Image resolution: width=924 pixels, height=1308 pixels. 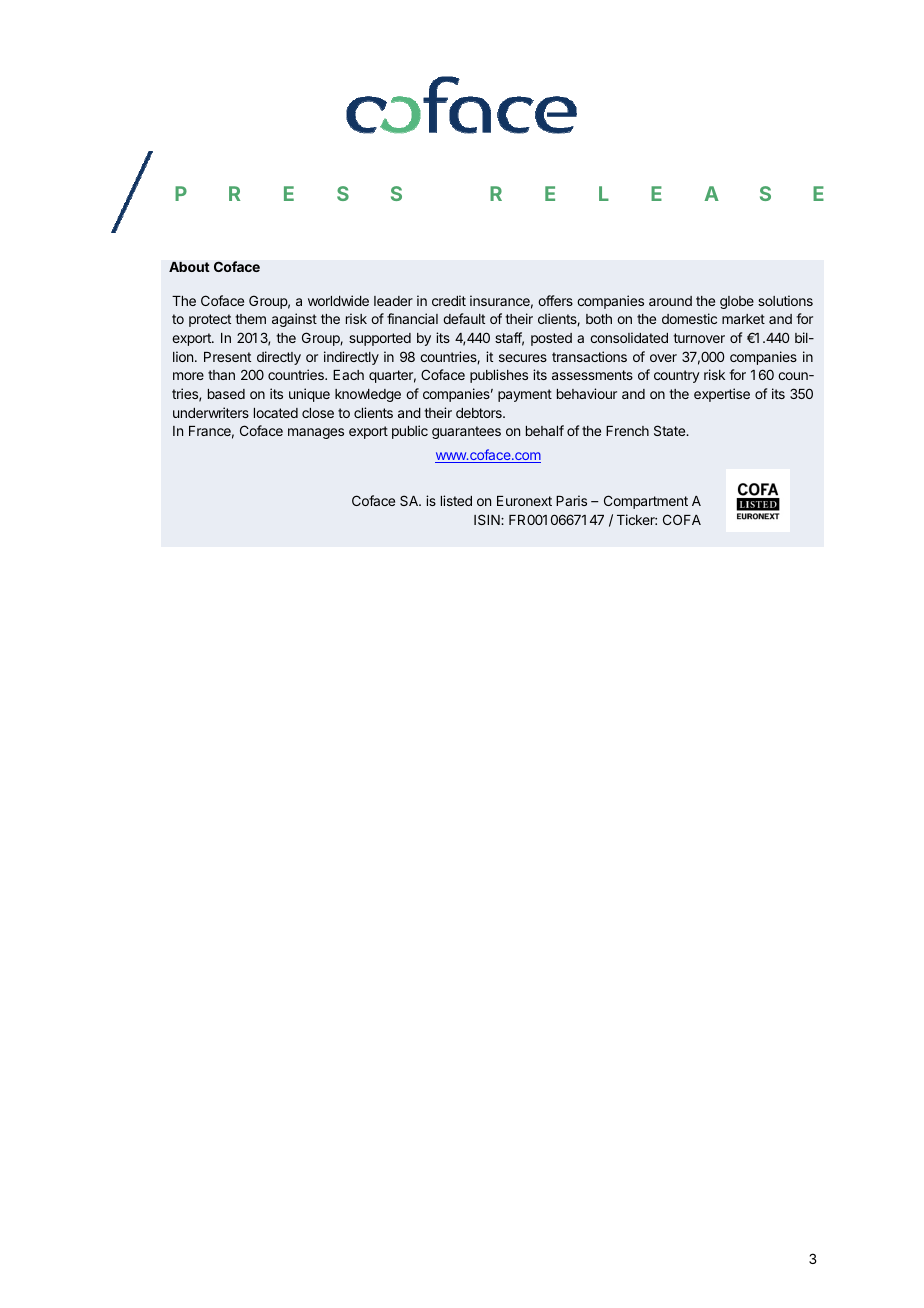 I want to click on About, so click(x=189, y=266).
